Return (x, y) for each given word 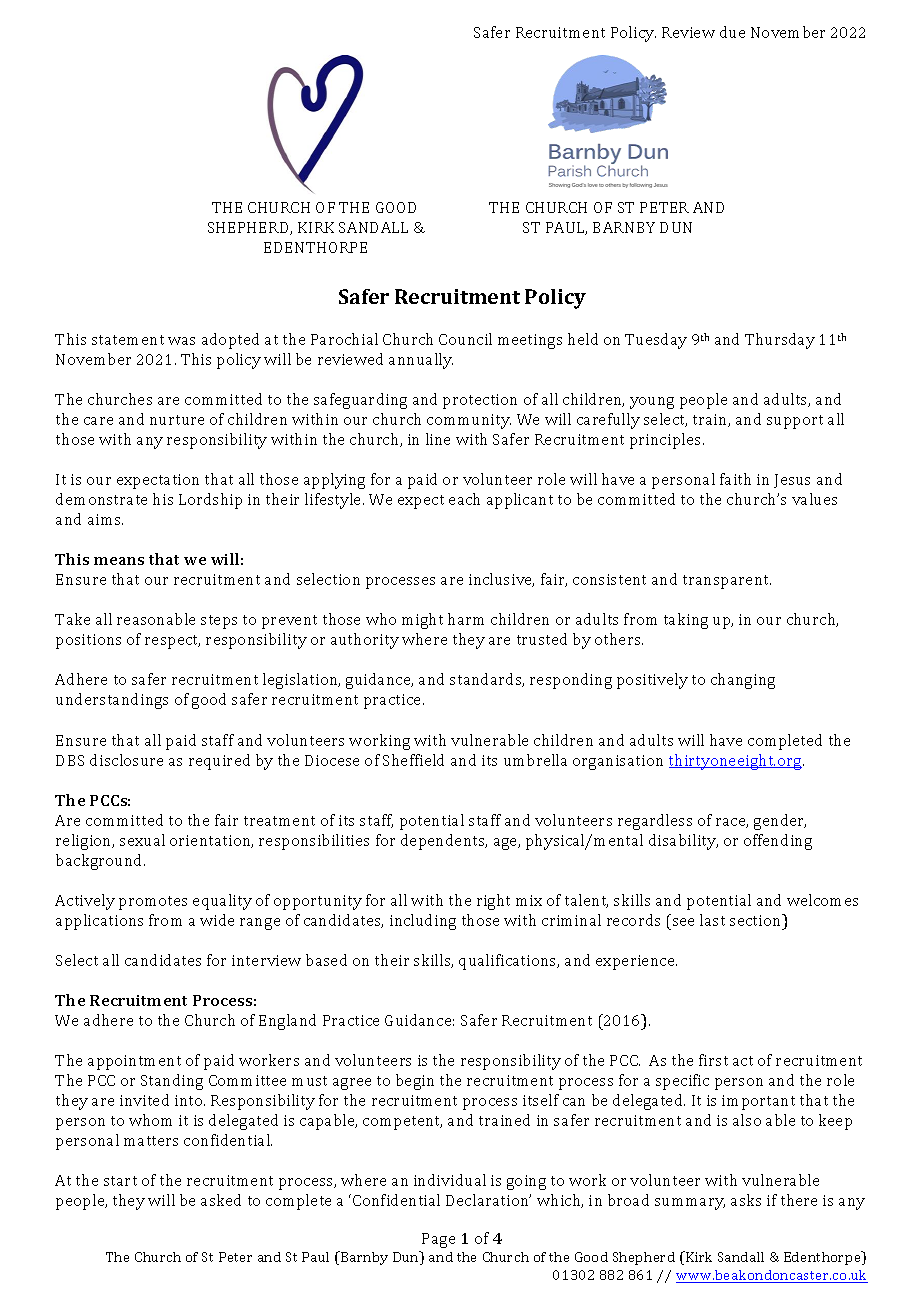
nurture (177, 420)
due (732, 32)
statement (128, 340)
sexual (142, 840)
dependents (444, 842)
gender (780, 822)
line (438, 439)
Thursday (780, 341)
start (120, 1181)
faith (735, 479)
